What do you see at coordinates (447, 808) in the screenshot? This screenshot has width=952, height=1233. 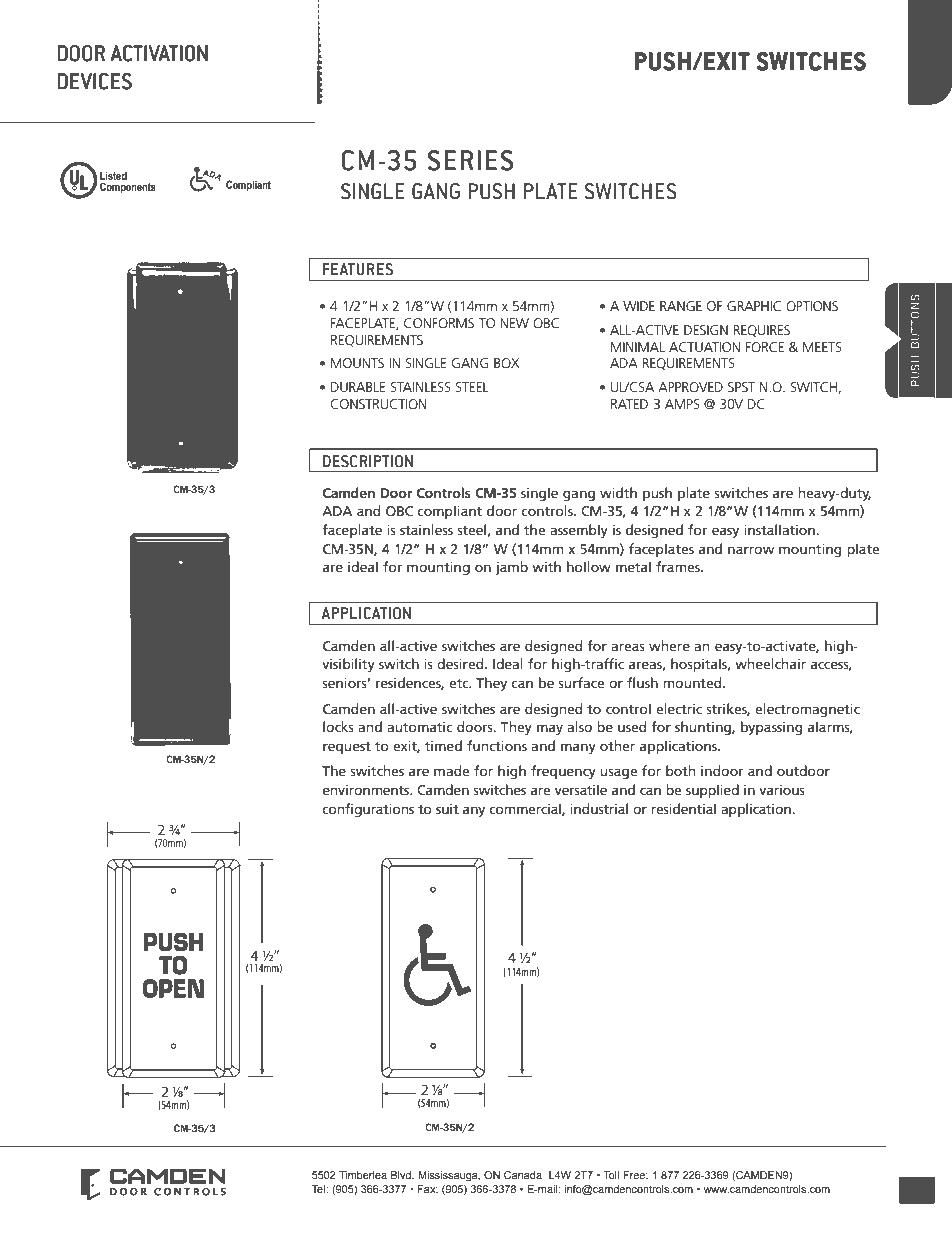 I see `suit` at bounding box center [447, 808].
